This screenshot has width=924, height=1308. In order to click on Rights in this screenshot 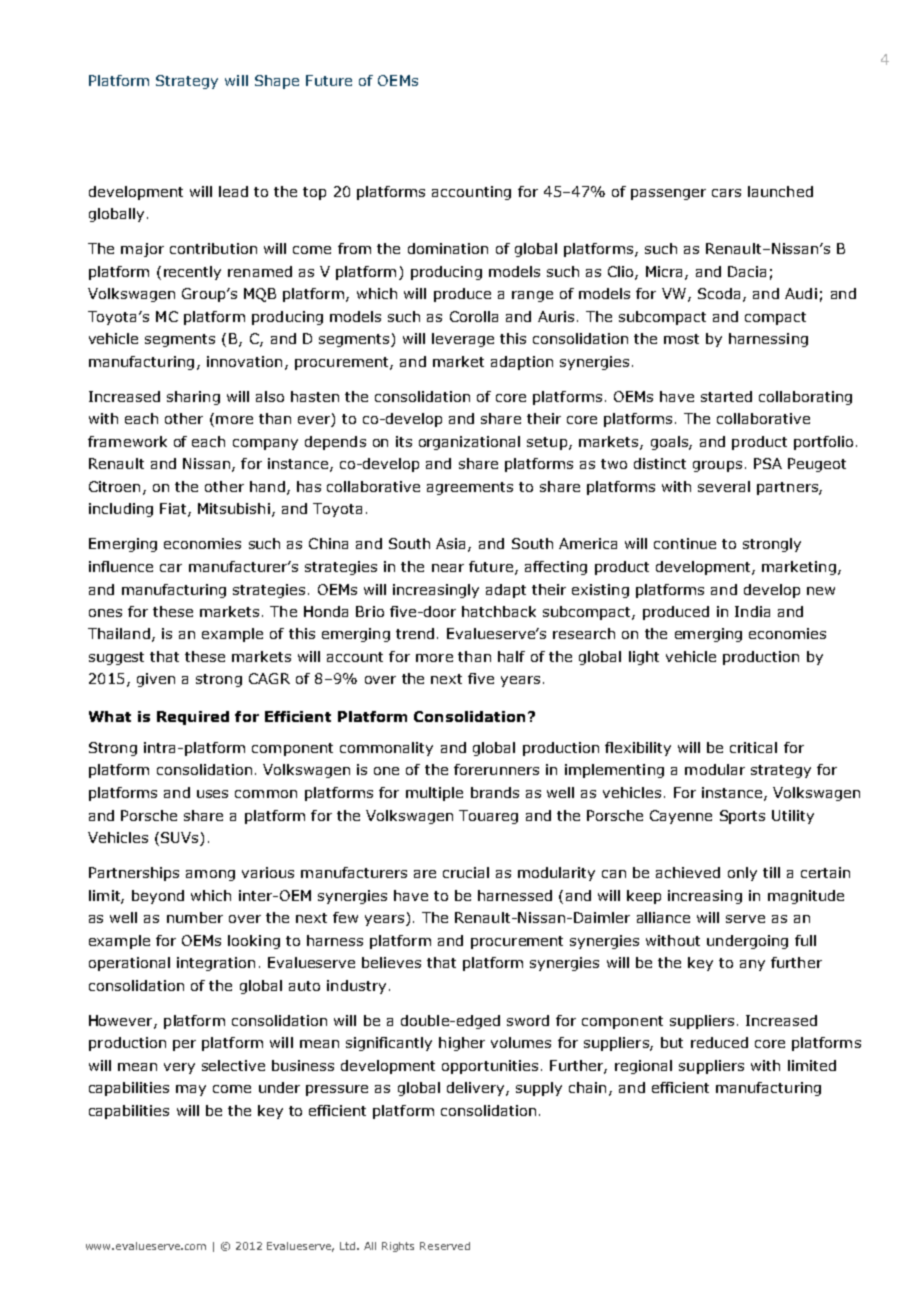, I will do `click(398, 1247)`.
